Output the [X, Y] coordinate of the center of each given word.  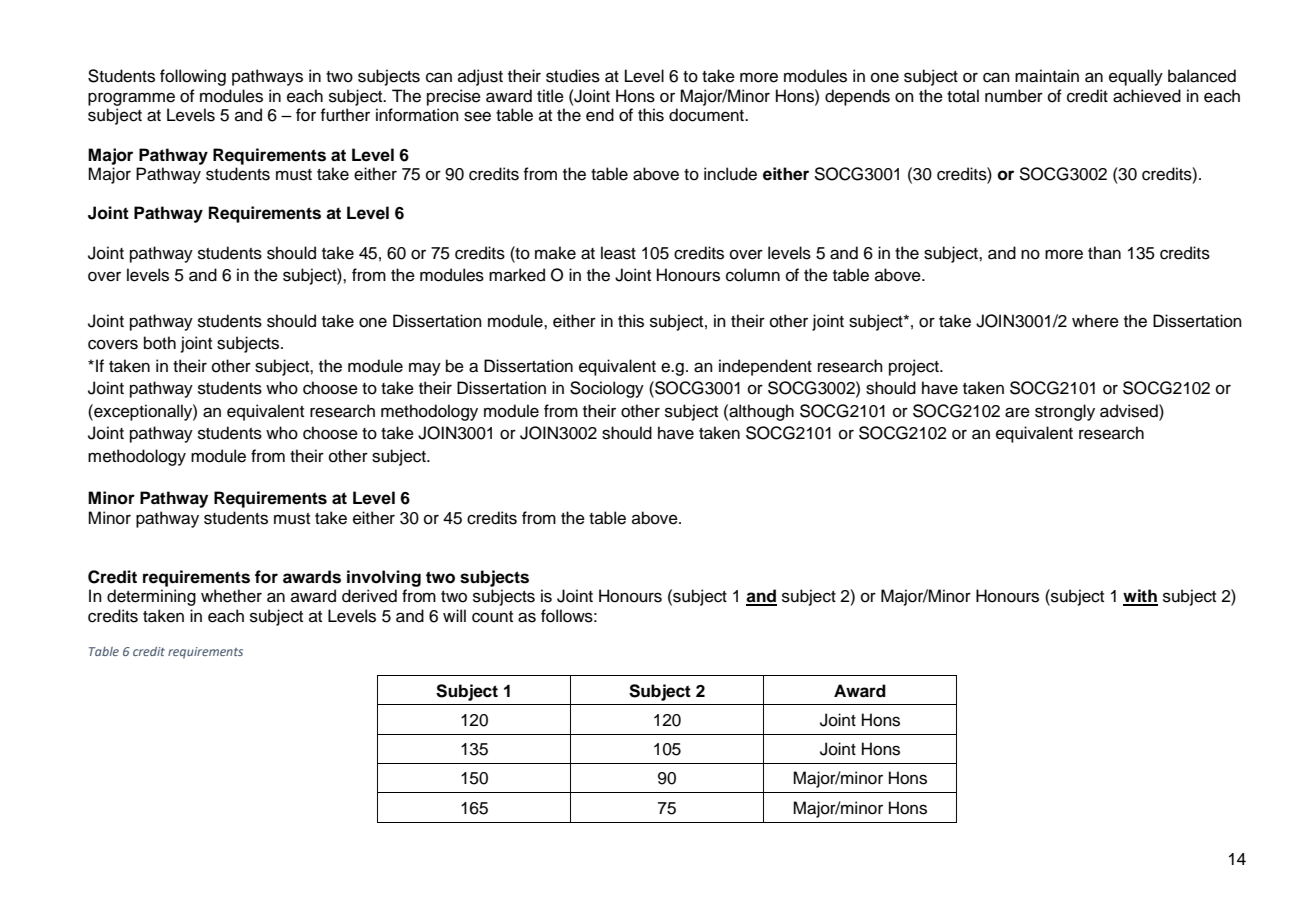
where [1095, 321]
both [160, 343]
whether [231, 596]
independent [765, 367]
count [492, 617]
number [1014, 96]
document [707, 115]
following [193, 77]
